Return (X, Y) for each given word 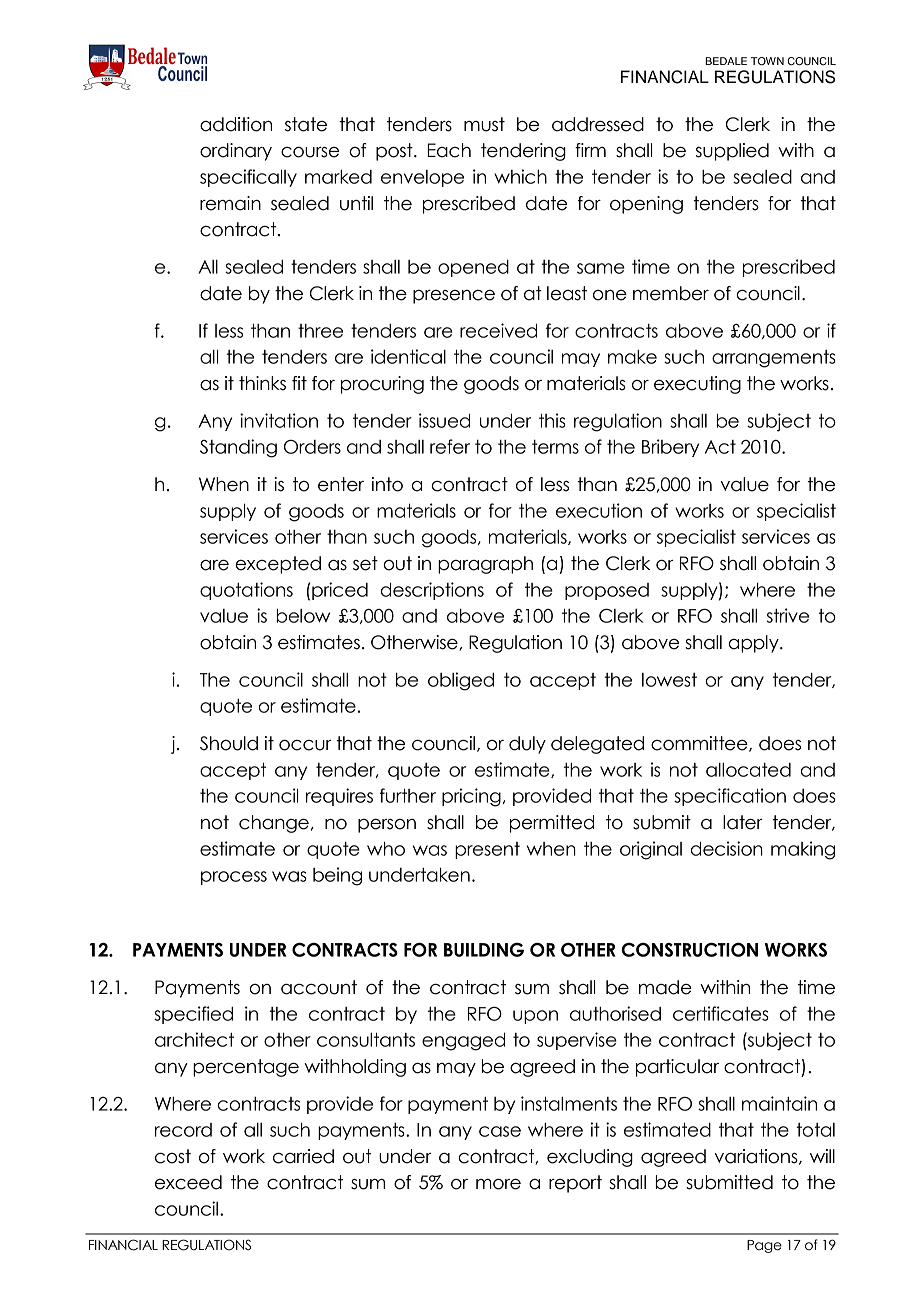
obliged (461, 681)
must (484, 124)
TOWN (767, 61)
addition (236, 124)
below (303, 615)
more (498, 1184)
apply (755, 644)
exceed (188, 1182)
